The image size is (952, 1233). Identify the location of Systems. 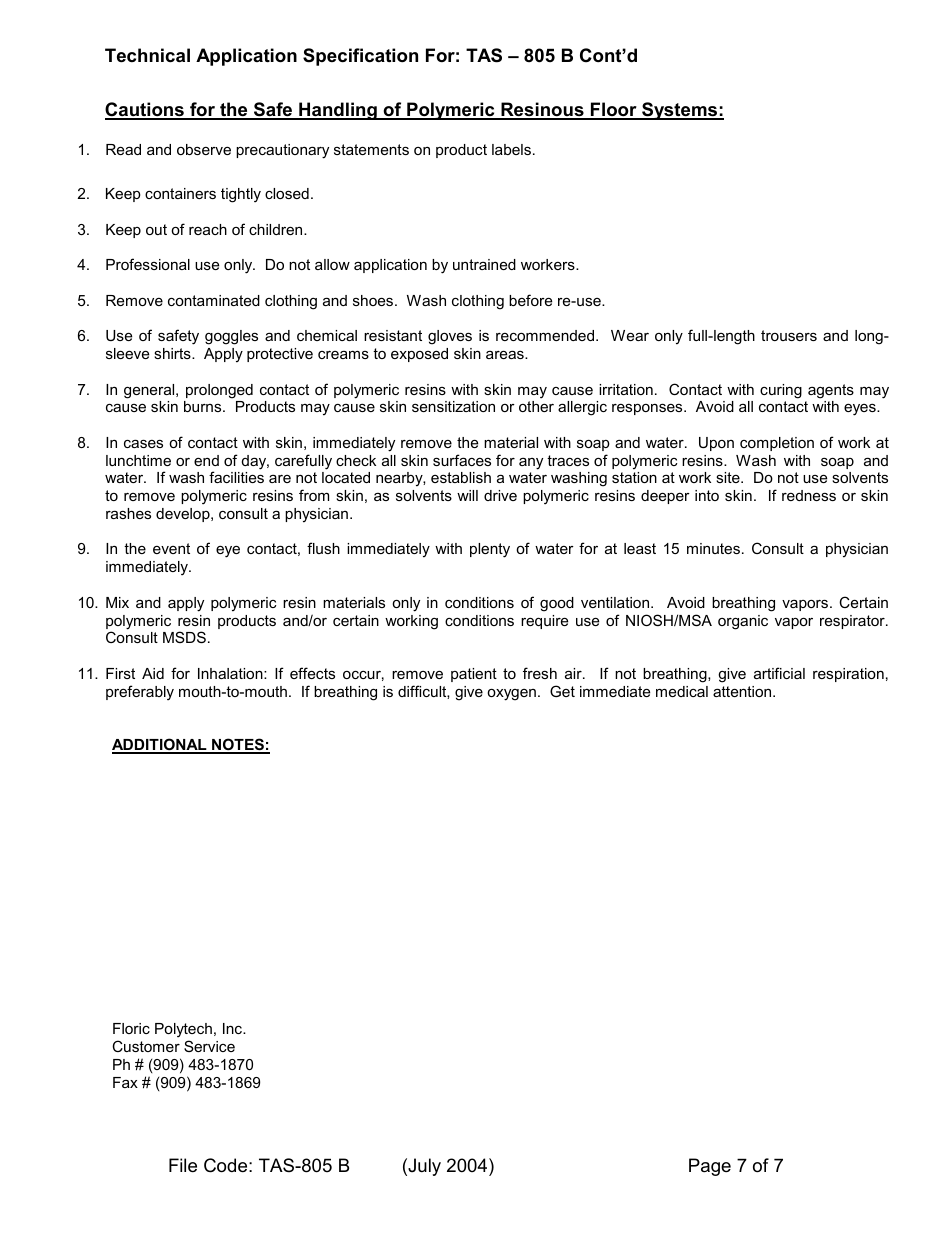
(680, 111).
